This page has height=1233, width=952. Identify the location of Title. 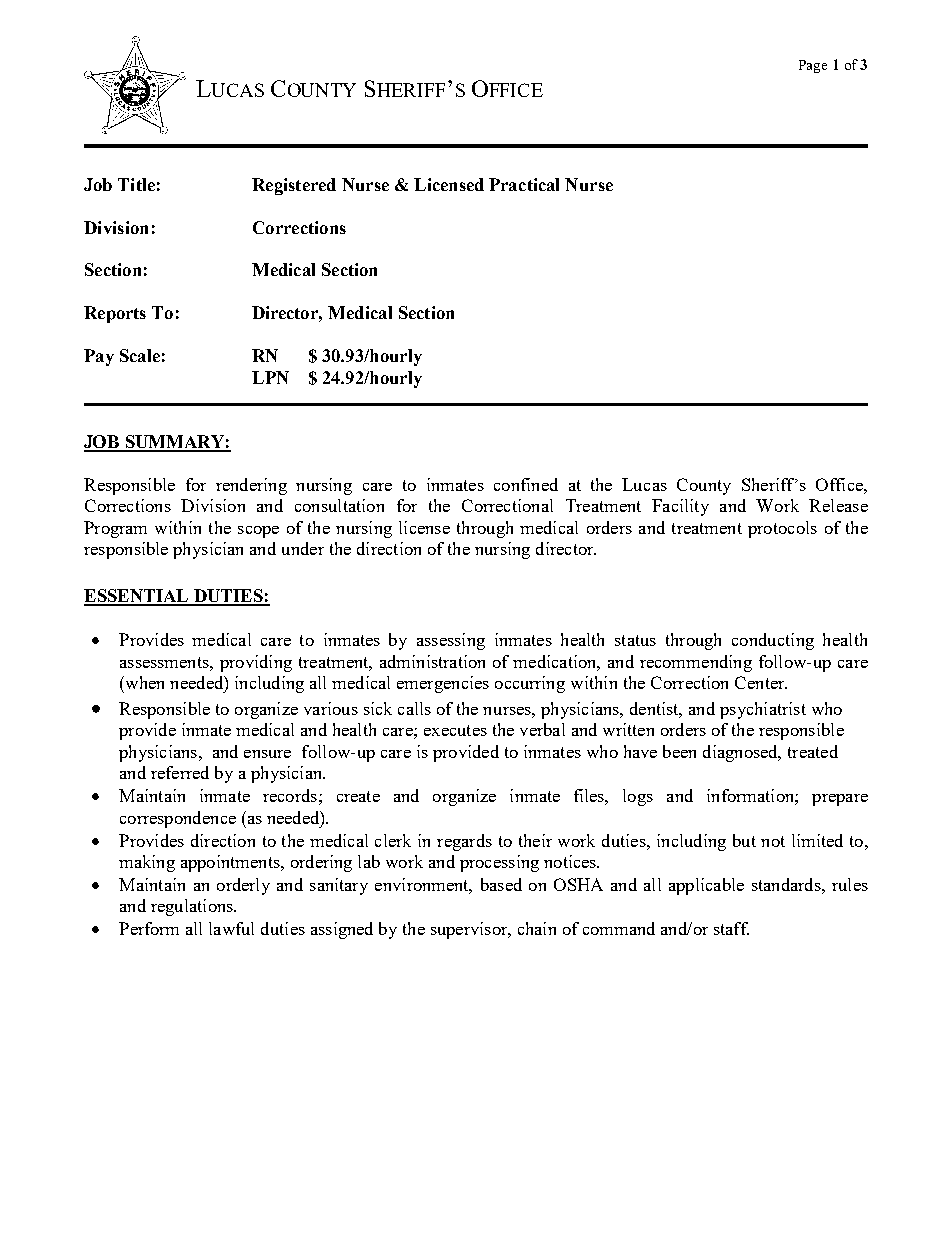
(136, 184).
